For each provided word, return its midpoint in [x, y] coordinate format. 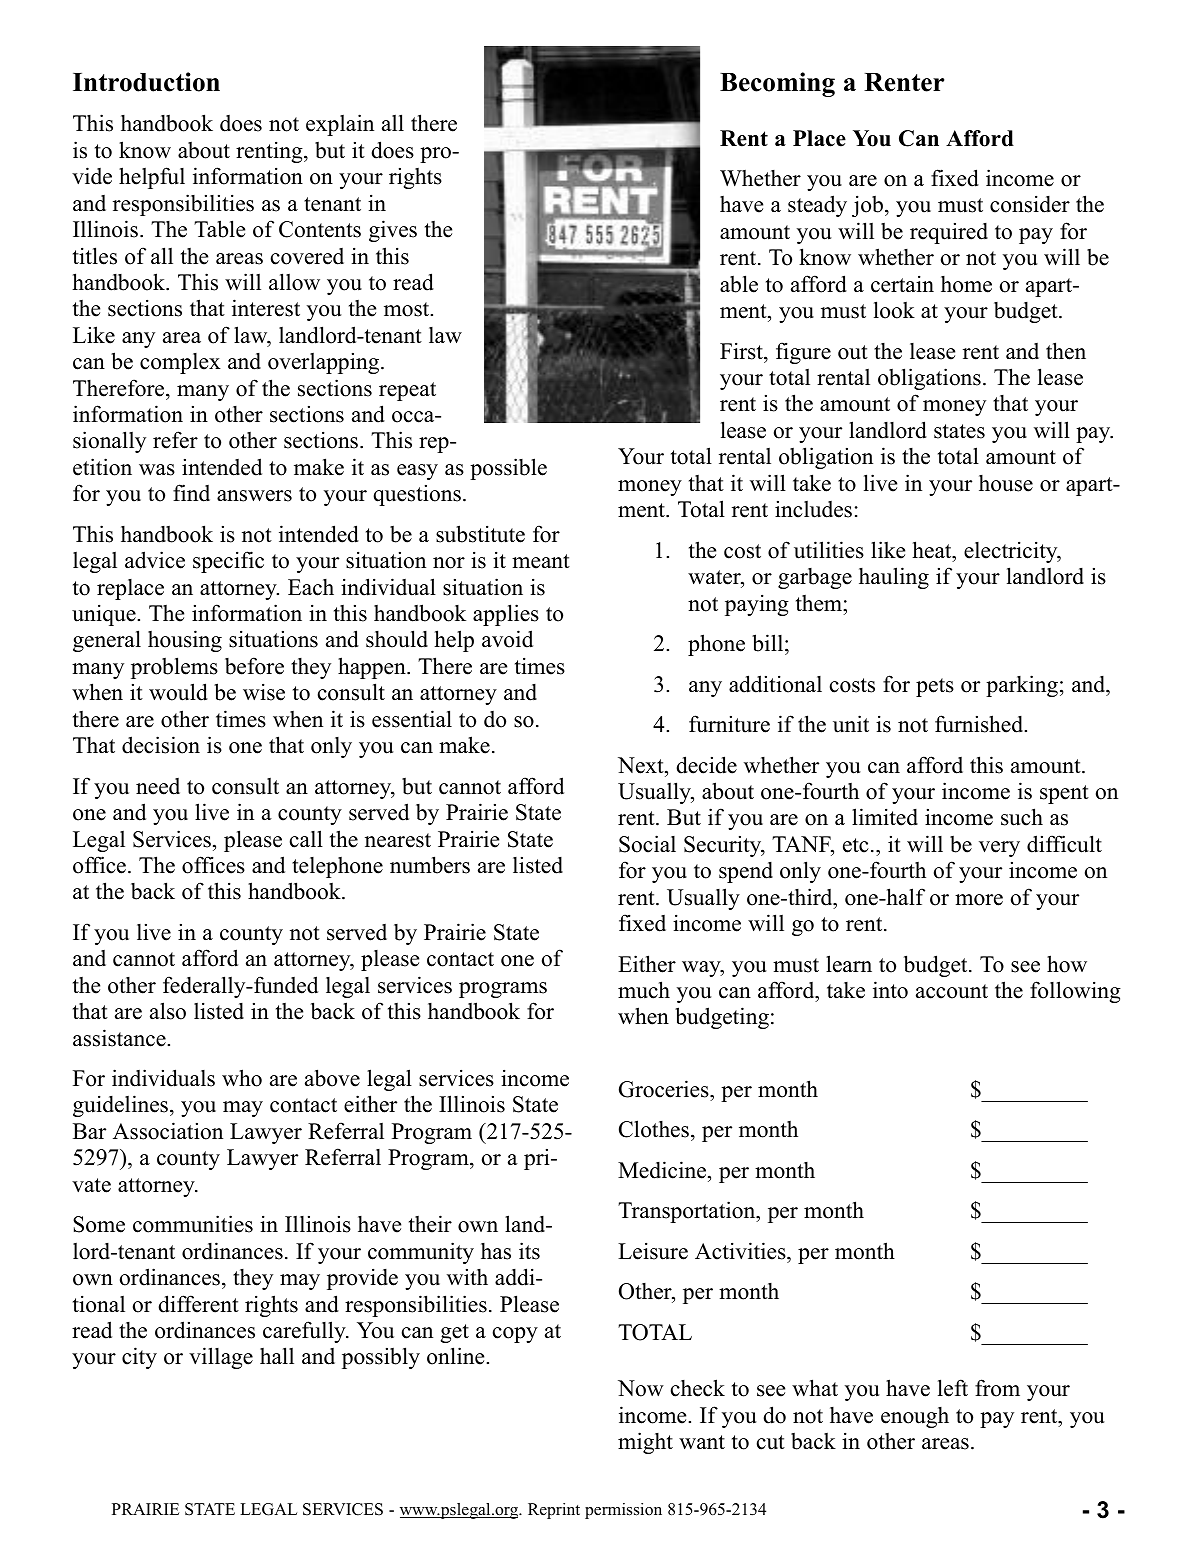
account [952, 991]
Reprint [554, 1511]
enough [915, 1417]
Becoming [777, 84]
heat [933, 550]
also [168, 1011]
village [221, 1358]
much [644, 990]
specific [228, 562]
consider [1030, 204]
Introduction [146, 82]
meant [541, 561]
